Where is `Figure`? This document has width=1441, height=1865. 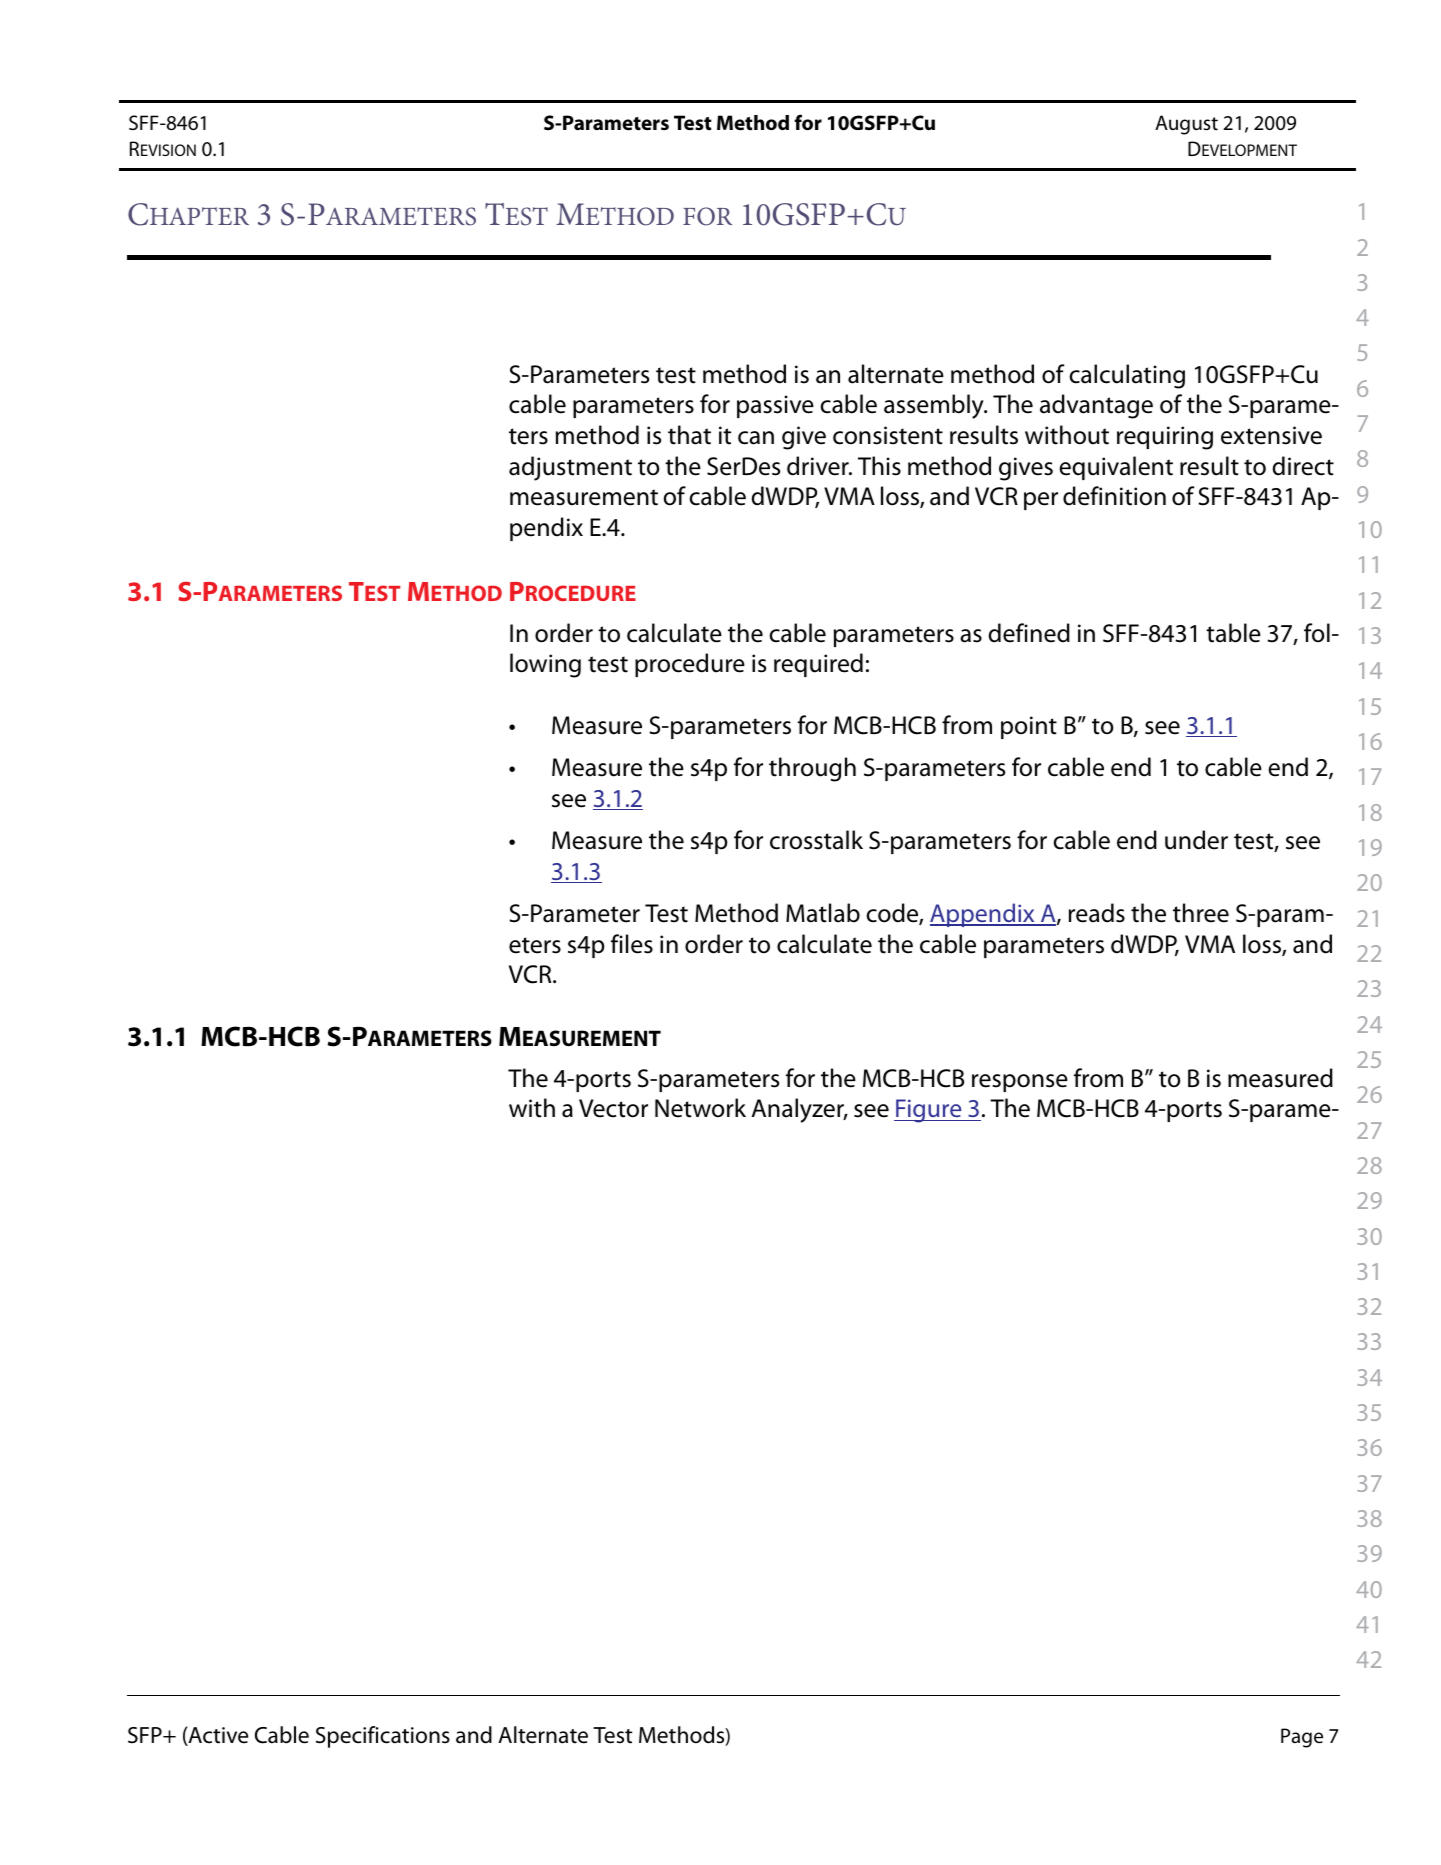 Figure is located at coordinates (929, 1111).
